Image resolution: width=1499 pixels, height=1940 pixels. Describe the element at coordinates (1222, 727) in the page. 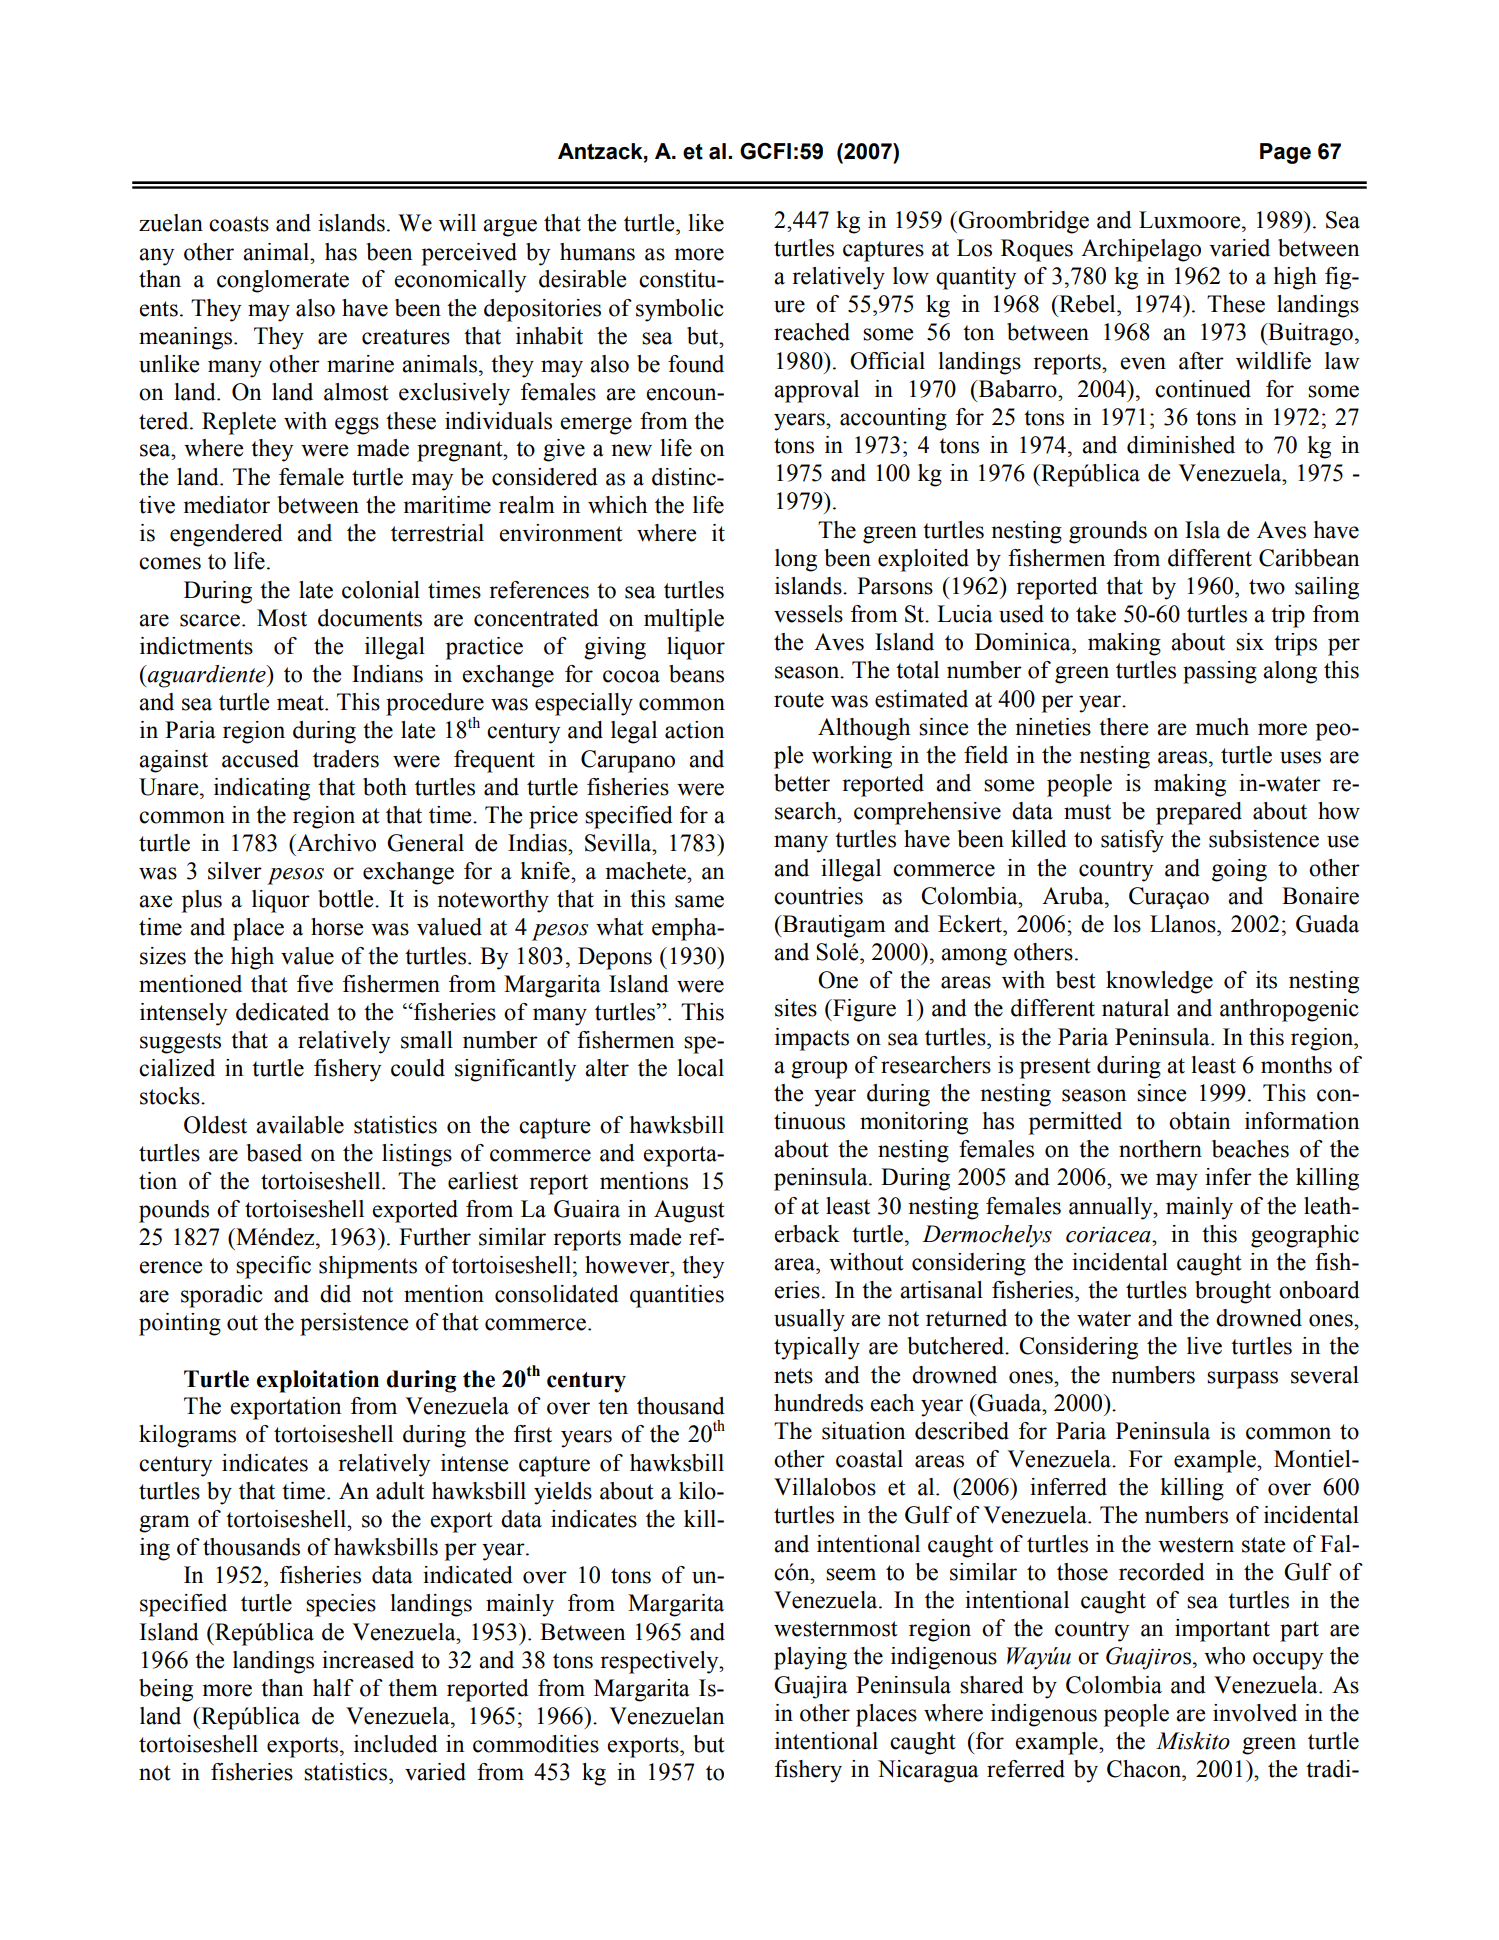

I see `much` at that location.
